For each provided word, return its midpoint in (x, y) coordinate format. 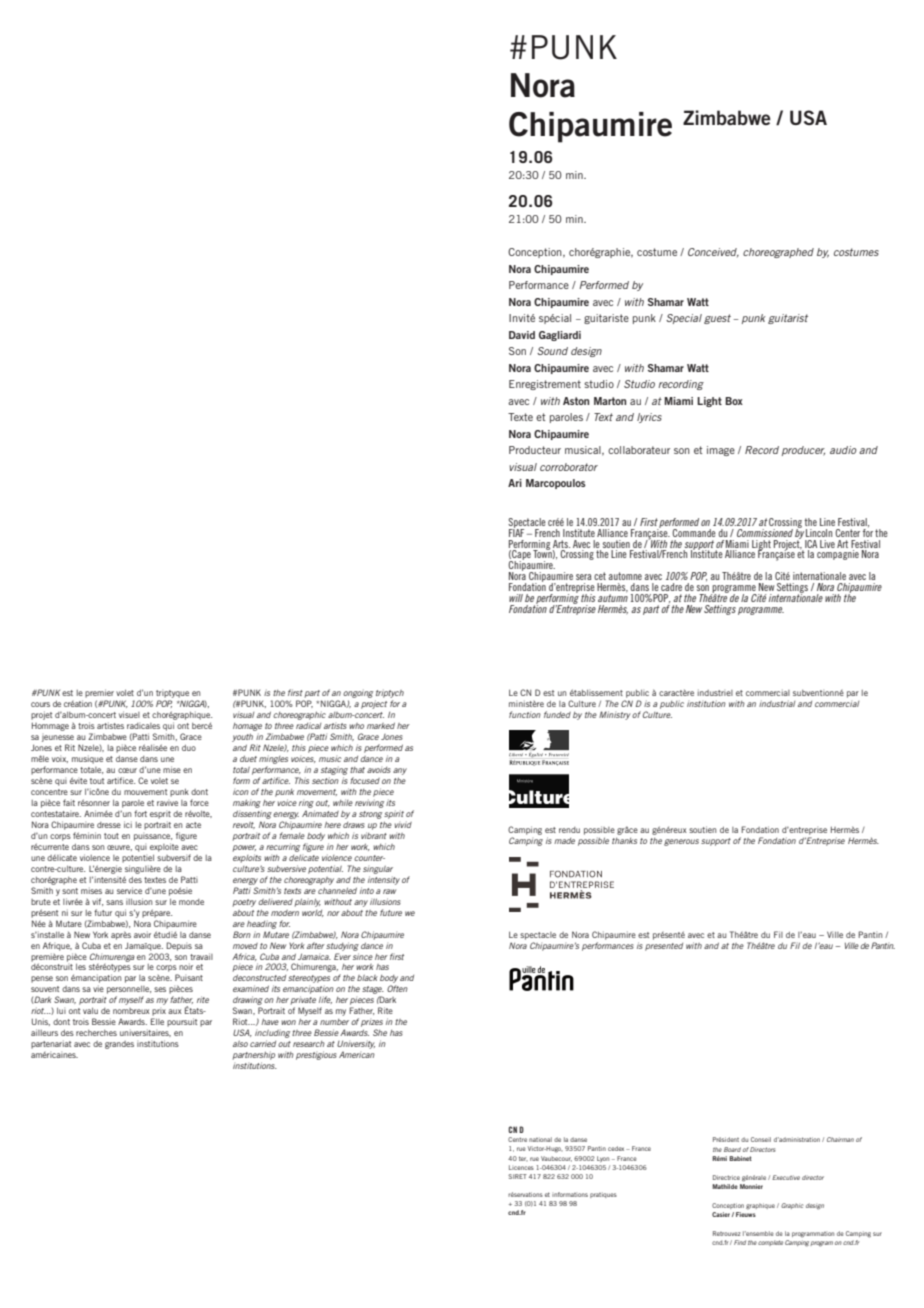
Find (740, 1242)
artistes (110, 725)
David (522, 335)
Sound (552, 351)
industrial (777, 703)
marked (381, 726)
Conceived (713, 253)
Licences (521, 1167)
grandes (119, 1045)
